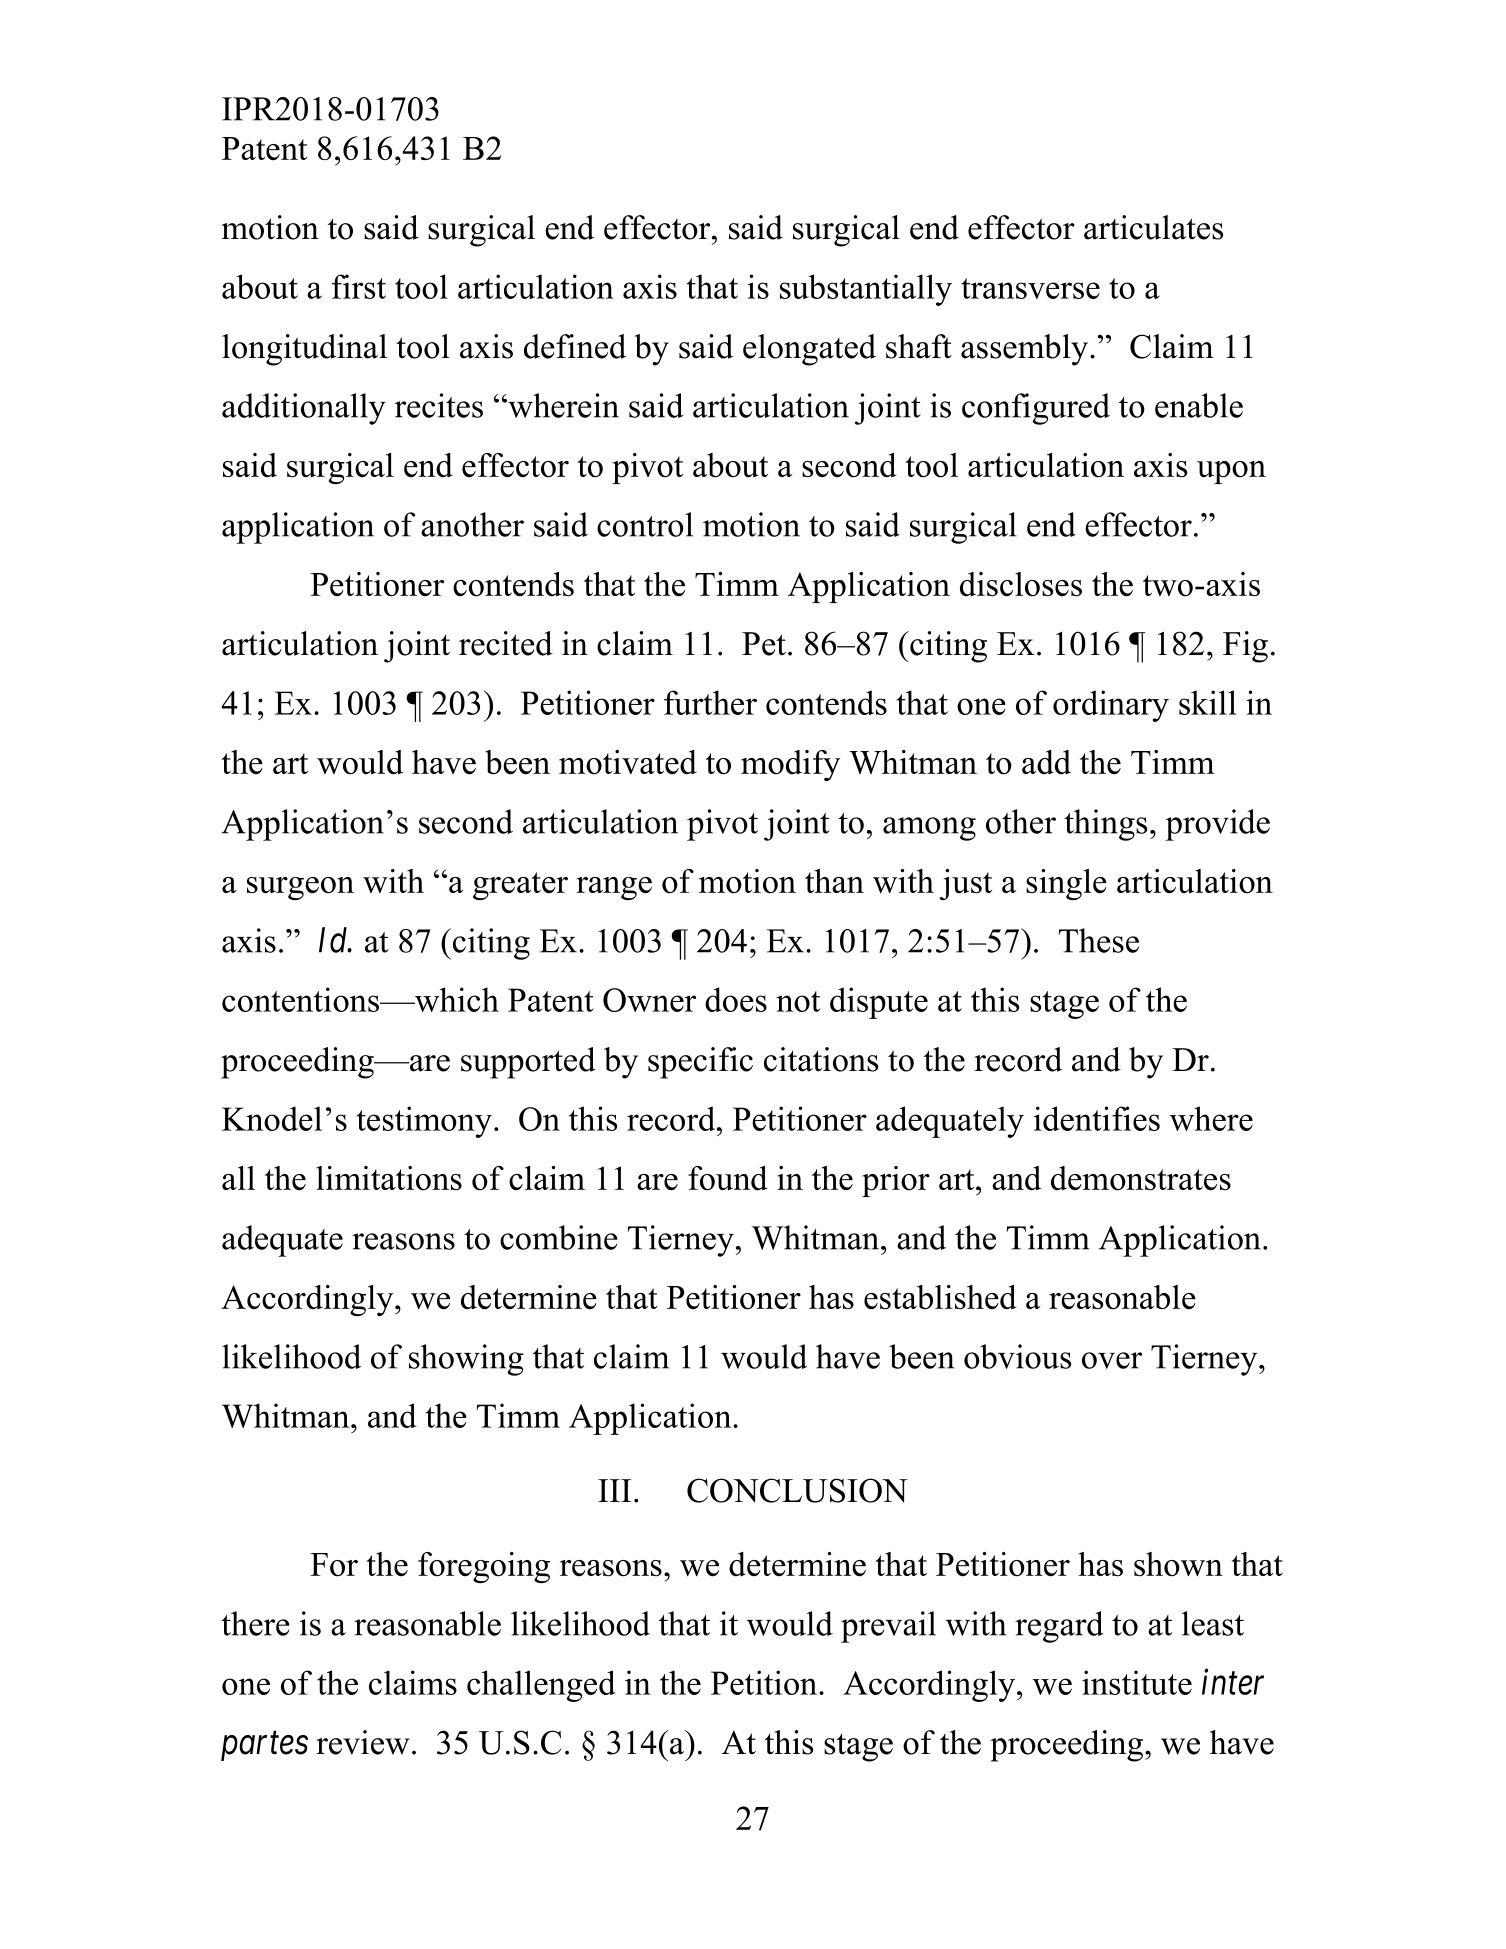 The height and width of the screenshot is (1949, 1506). What do you see at coordinates (1112, 1360) in the screenshot?
I see `over` at bounding box center [1112, 1360].
